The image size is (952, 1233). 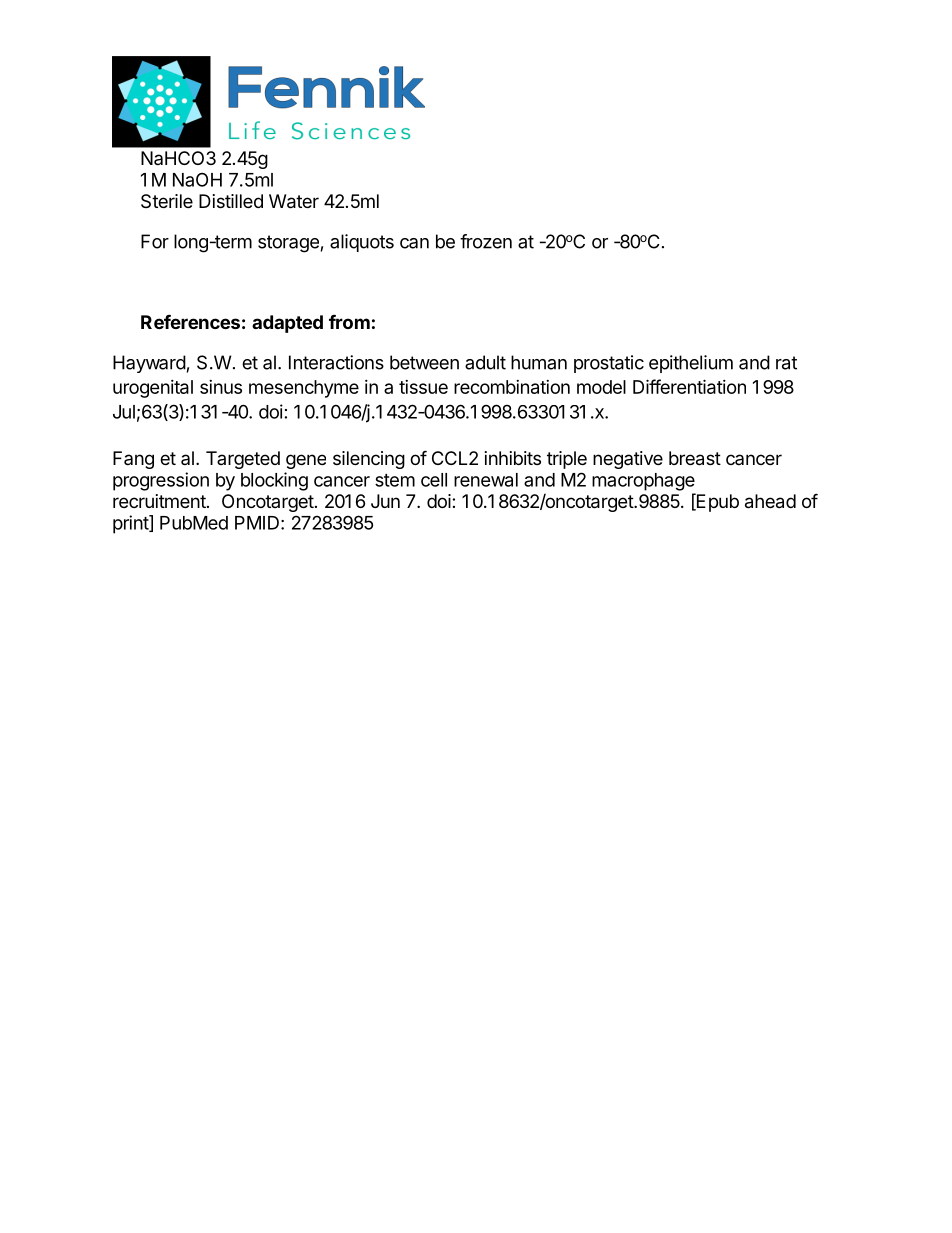 What do you see at coordinates (159, 501) in the document?
I see `recruitment` at bounding box center [159, 501].
